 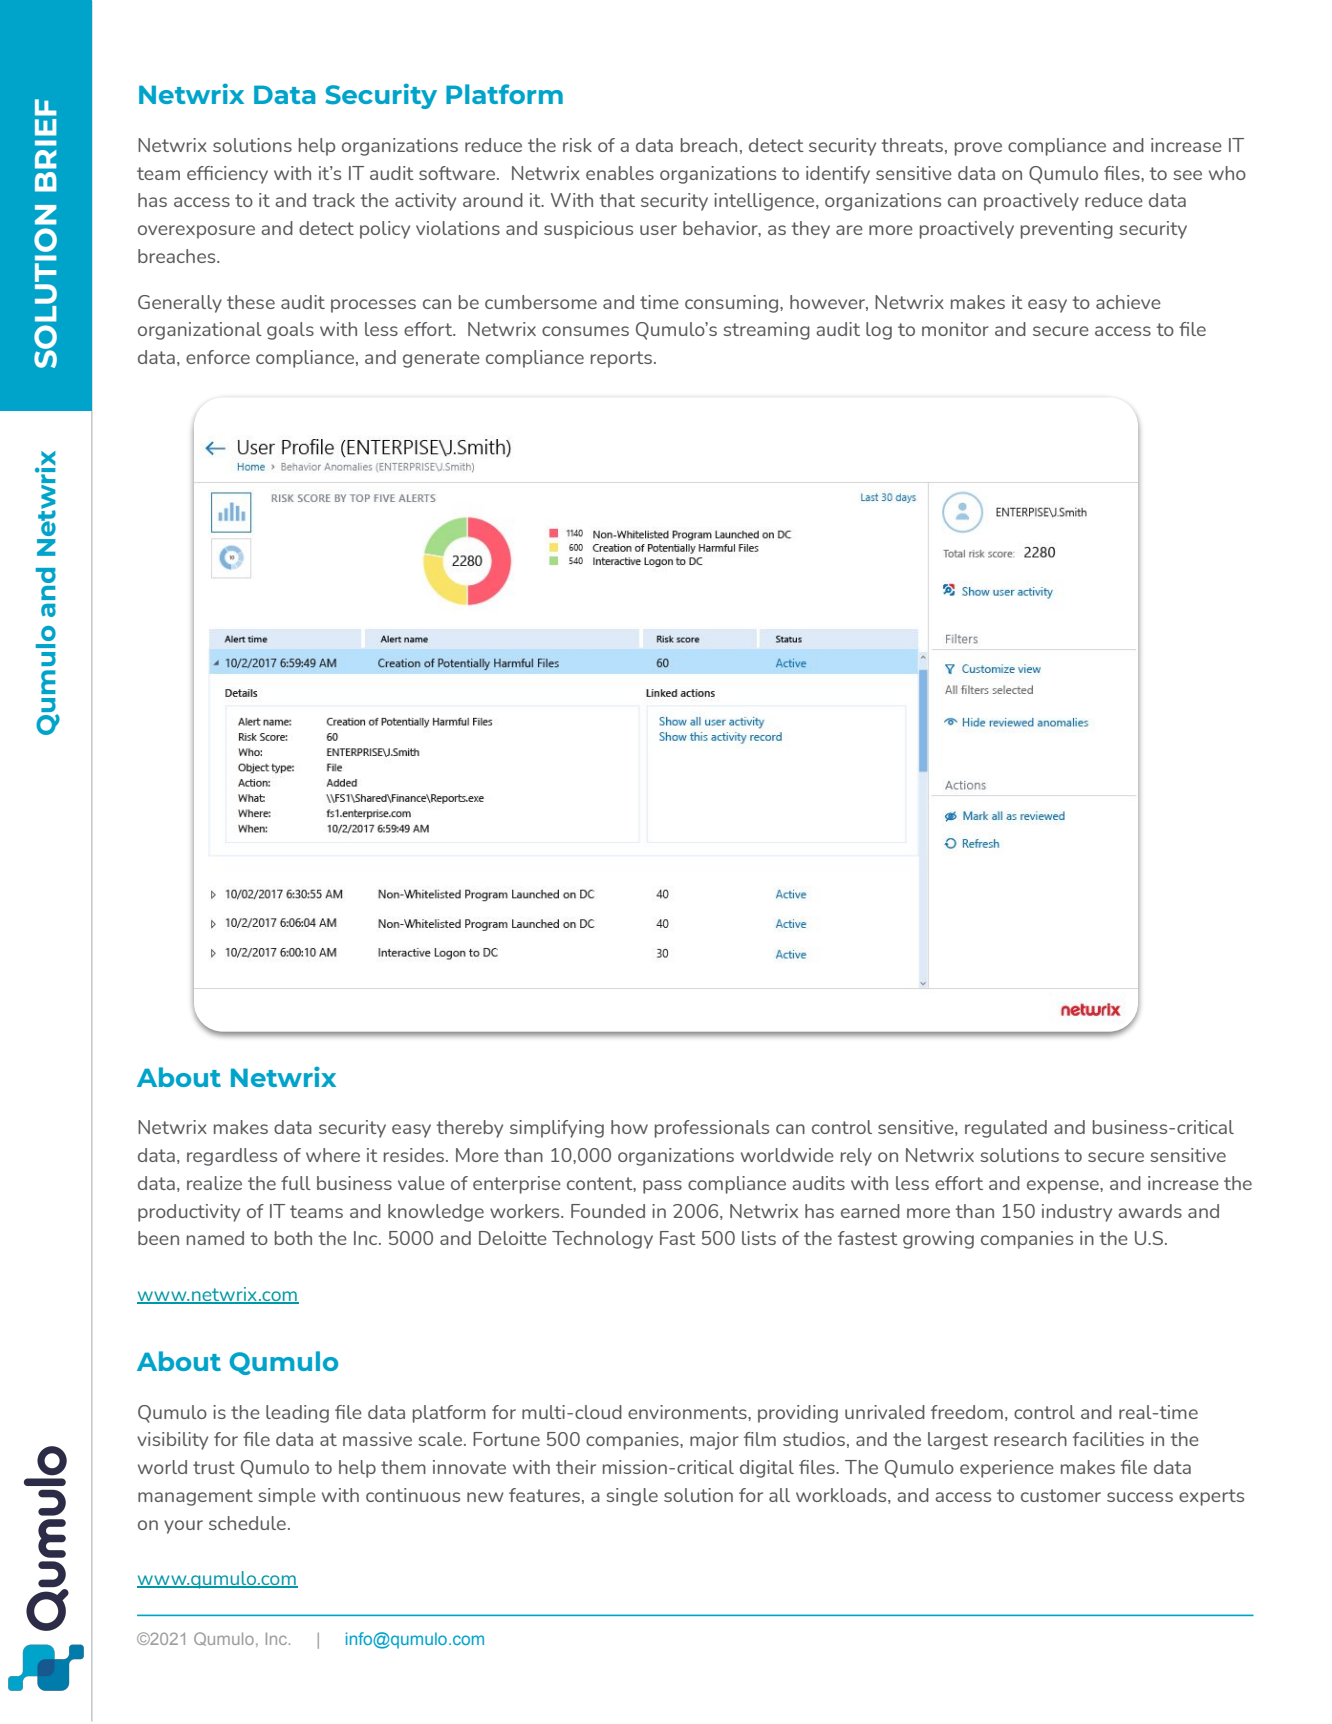 What do you see at coordinates (766, 331) in the document?
I see `streaming` at bounding box center [766, 331].
